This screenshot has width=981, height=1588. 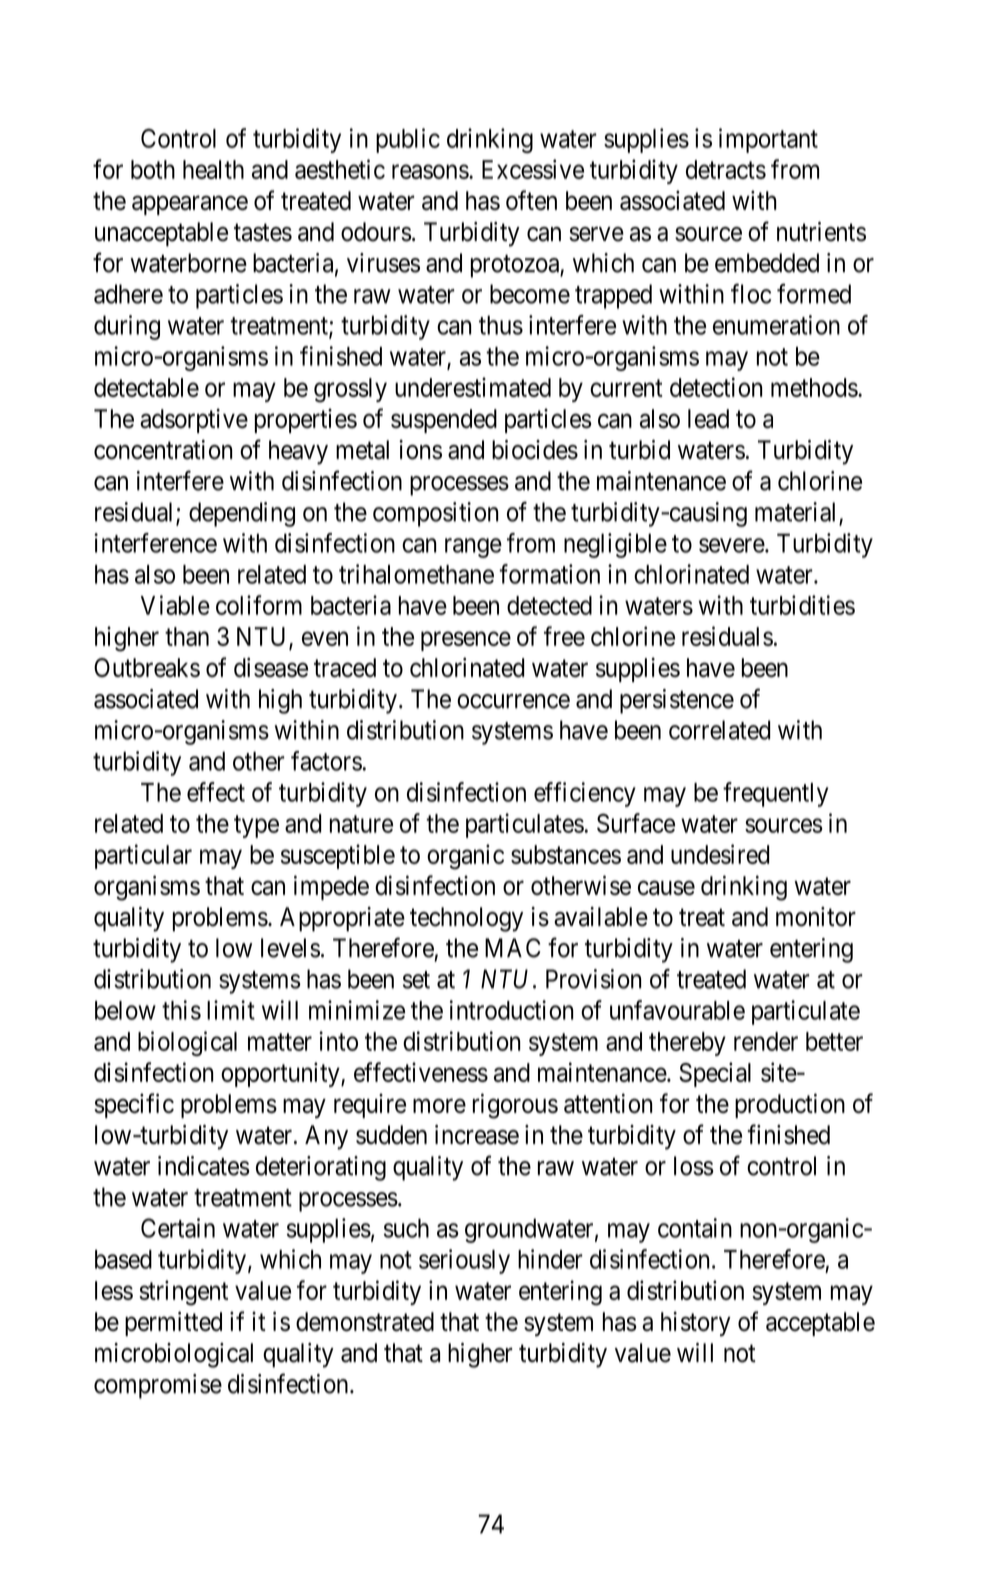 What do you see at coordinates (213, 169) in the screenshot?
I see `health` at bounding box center [213, 169].
